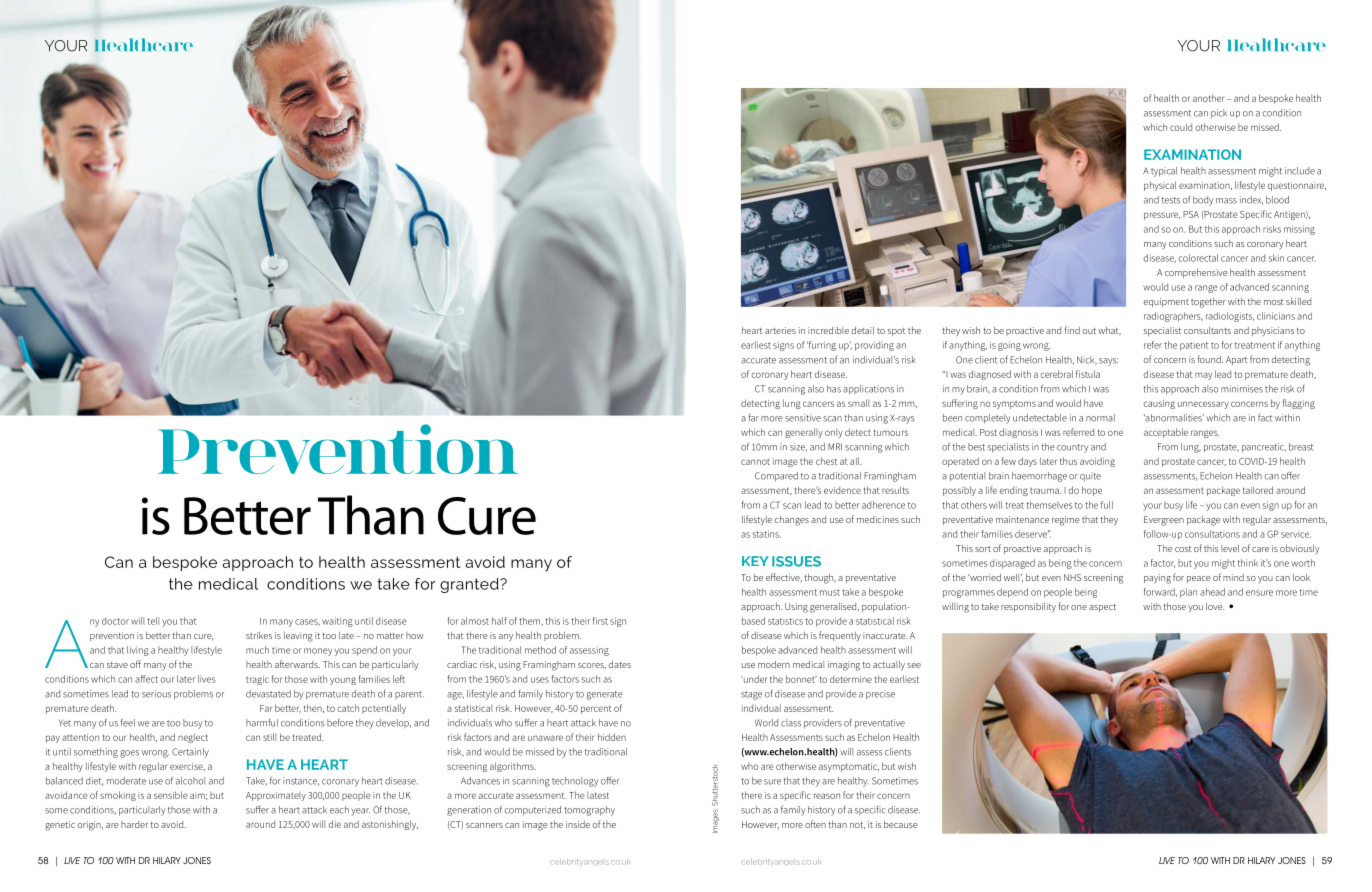 The width and height of the image is (1372, 892). I want to click on could, so click(1181, 127).
